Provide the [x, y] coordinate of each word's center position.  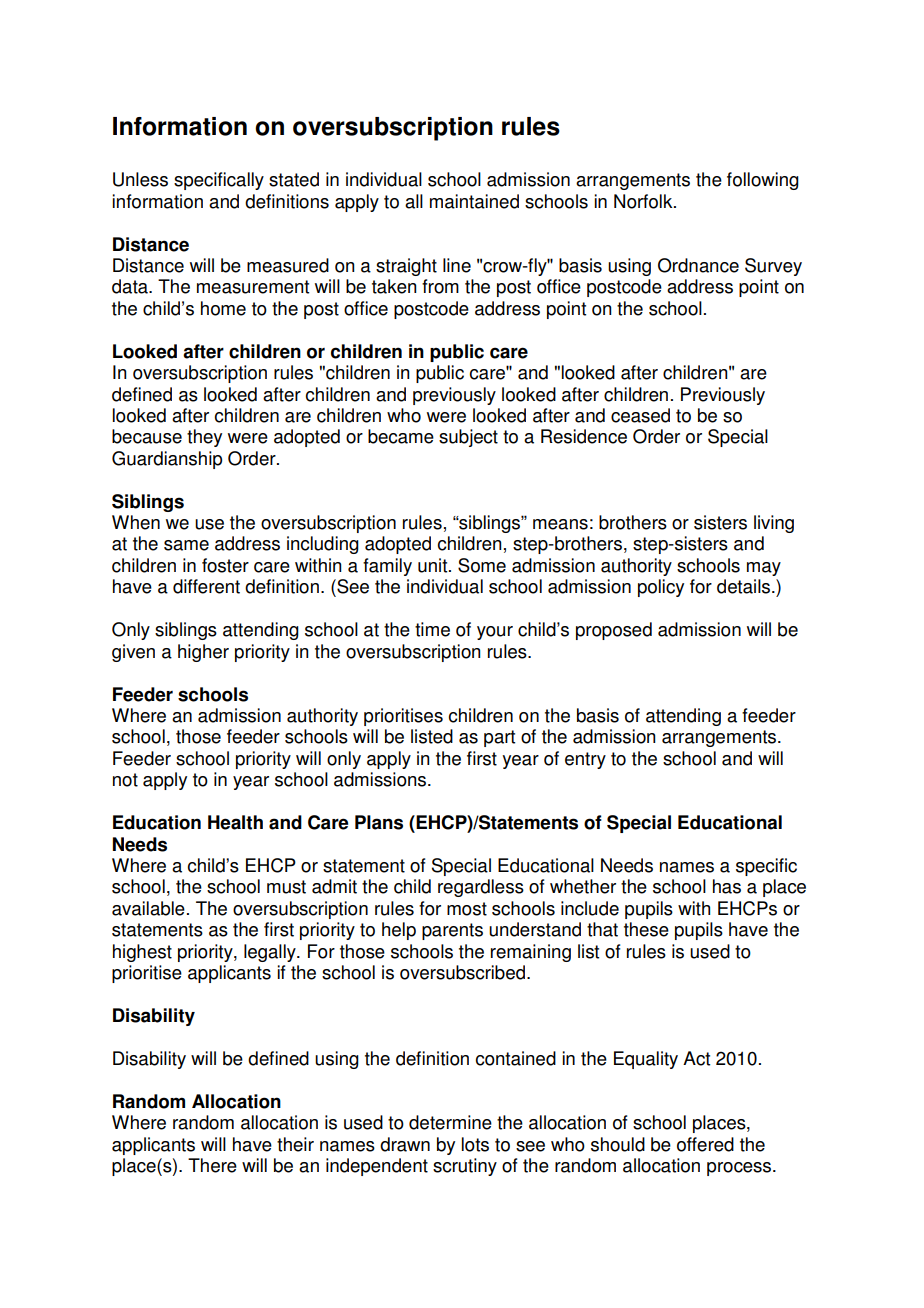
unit [434, 565]
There [212, 1165]
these [646, 929]
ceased [640, 415]
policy [661, 588]
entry [585, 760]
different [206, 586]
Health [235, 822]
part [499, 738]
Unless [140, 179]
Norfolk [644, 201]
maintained [474, 201]
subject [468, 438]
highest [142, 953]
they [204, 438]
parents [452, 931]
